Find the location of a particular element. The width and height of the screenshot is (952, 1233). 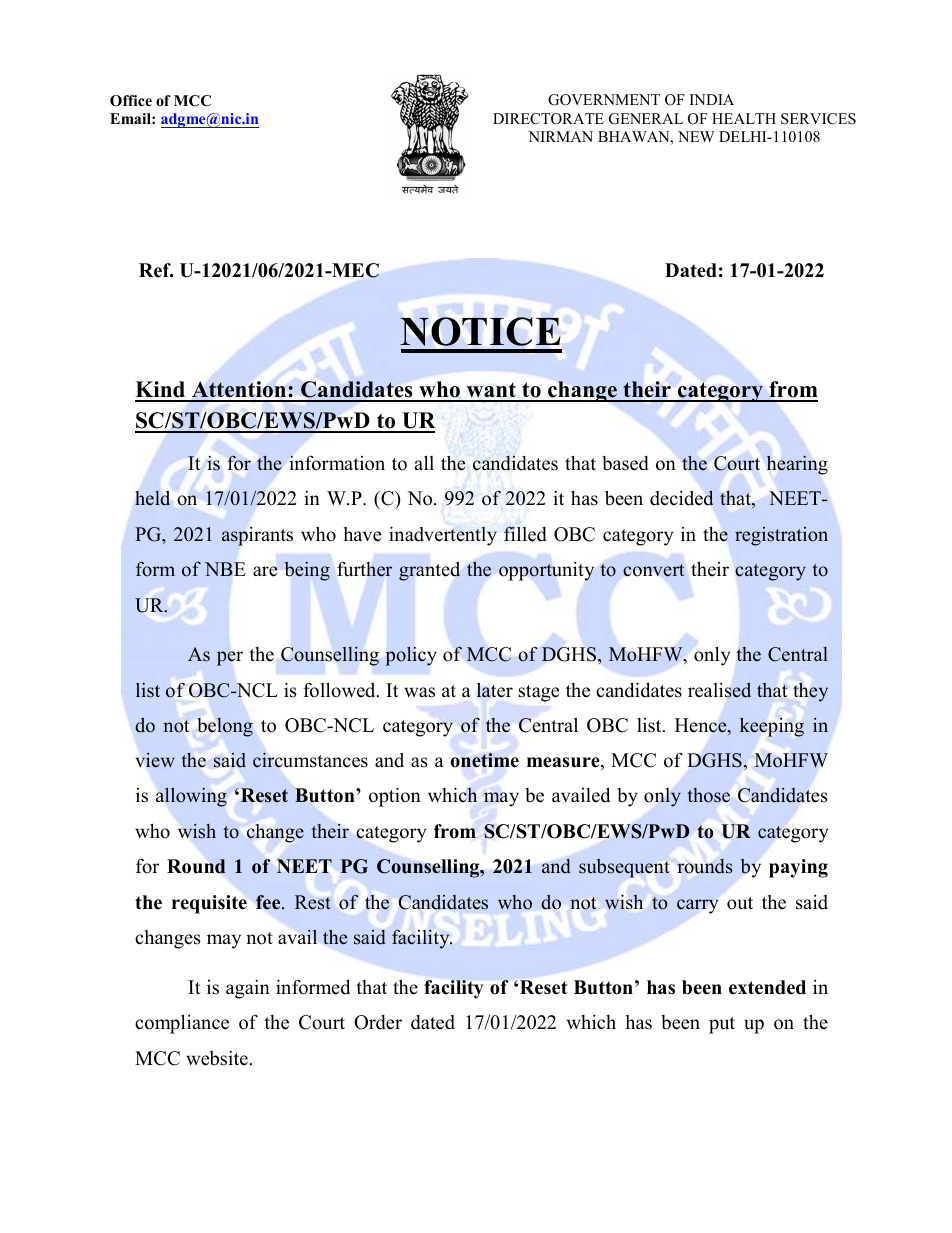

keeping is located at coordinates (772, 727).
